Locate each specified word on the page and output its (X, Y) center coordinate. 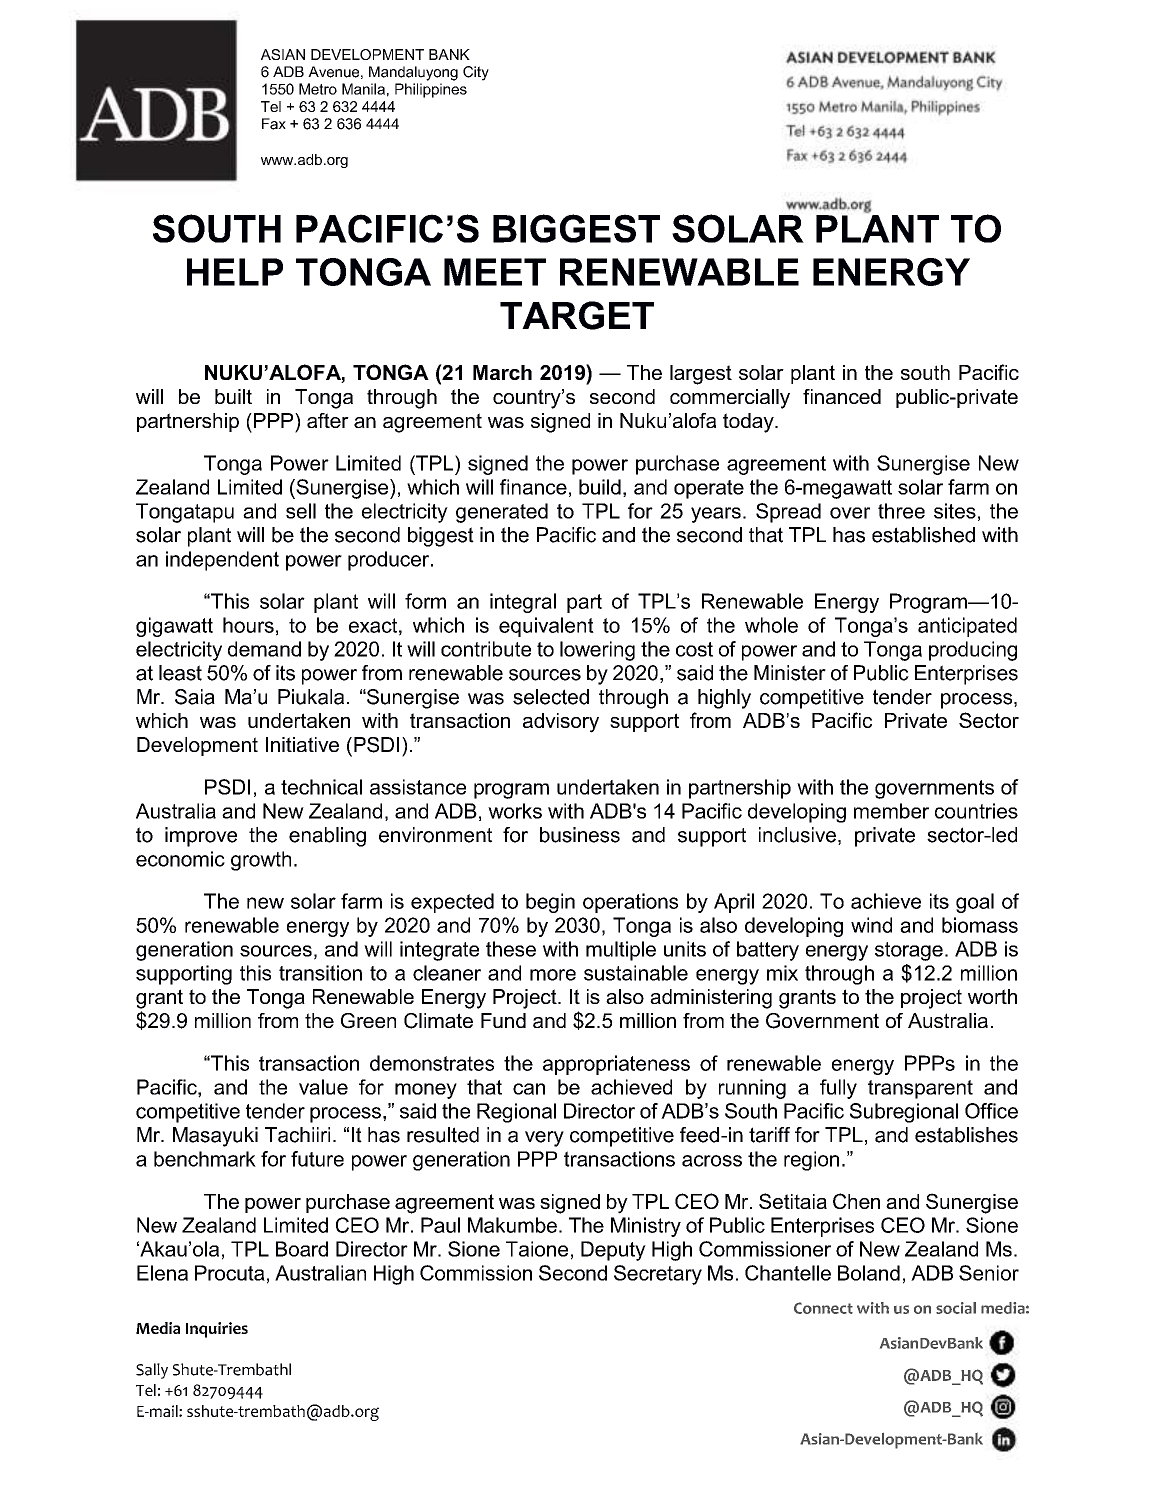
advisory (561, 723)
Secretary (658, 1275)
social (956, 1308)
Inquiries (217, 1330)
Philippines (431, 90)
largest (701, 375)
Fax (274, 124)
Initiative (302, 744)
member (891, 811)
